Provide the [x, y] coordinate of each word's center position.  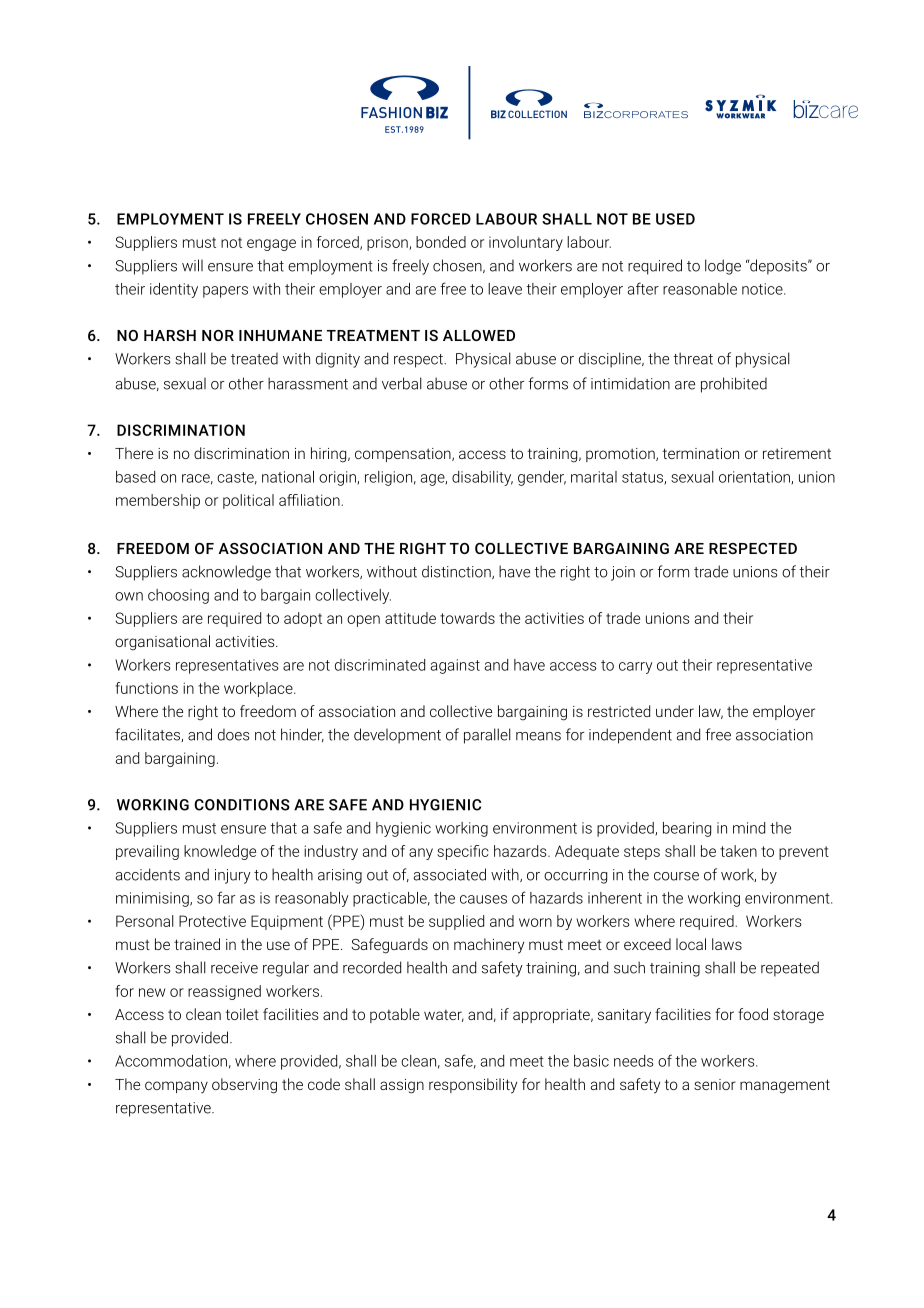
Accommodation [171, 1061]
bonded [441, 242]
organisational [162, 643]
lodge [723, 267]
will [192, 265]
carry [636, 668]
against [455, 666]
